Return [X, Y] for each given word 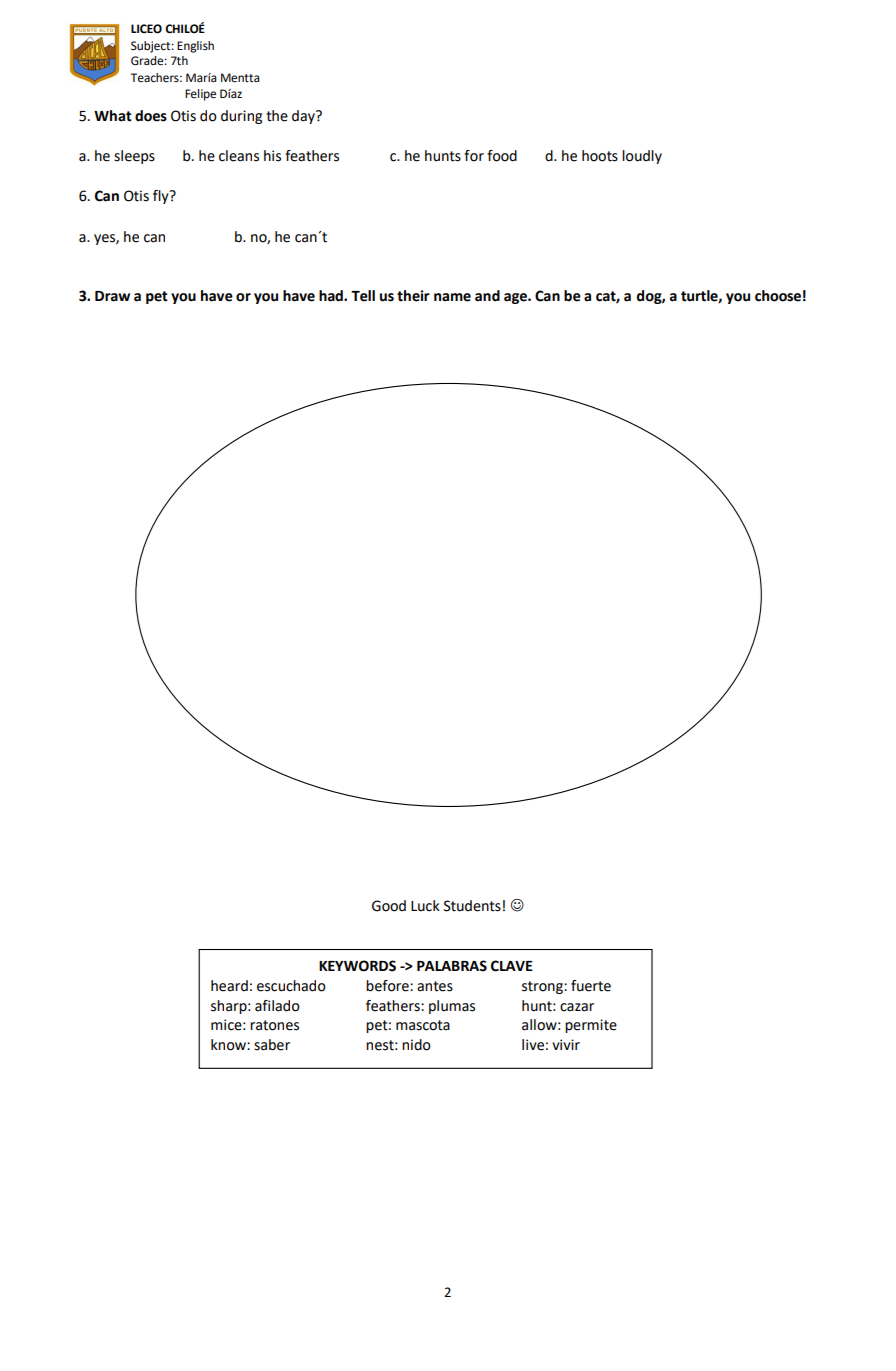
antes [435, 986]
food [502, 156]
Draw [112, 296]
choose [778, 296]
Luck [425, 906]
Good [389, 906]
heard [229, 986]
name [452, 297]
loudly [642, 157]
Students [472, 906]
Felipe [200, 95]
